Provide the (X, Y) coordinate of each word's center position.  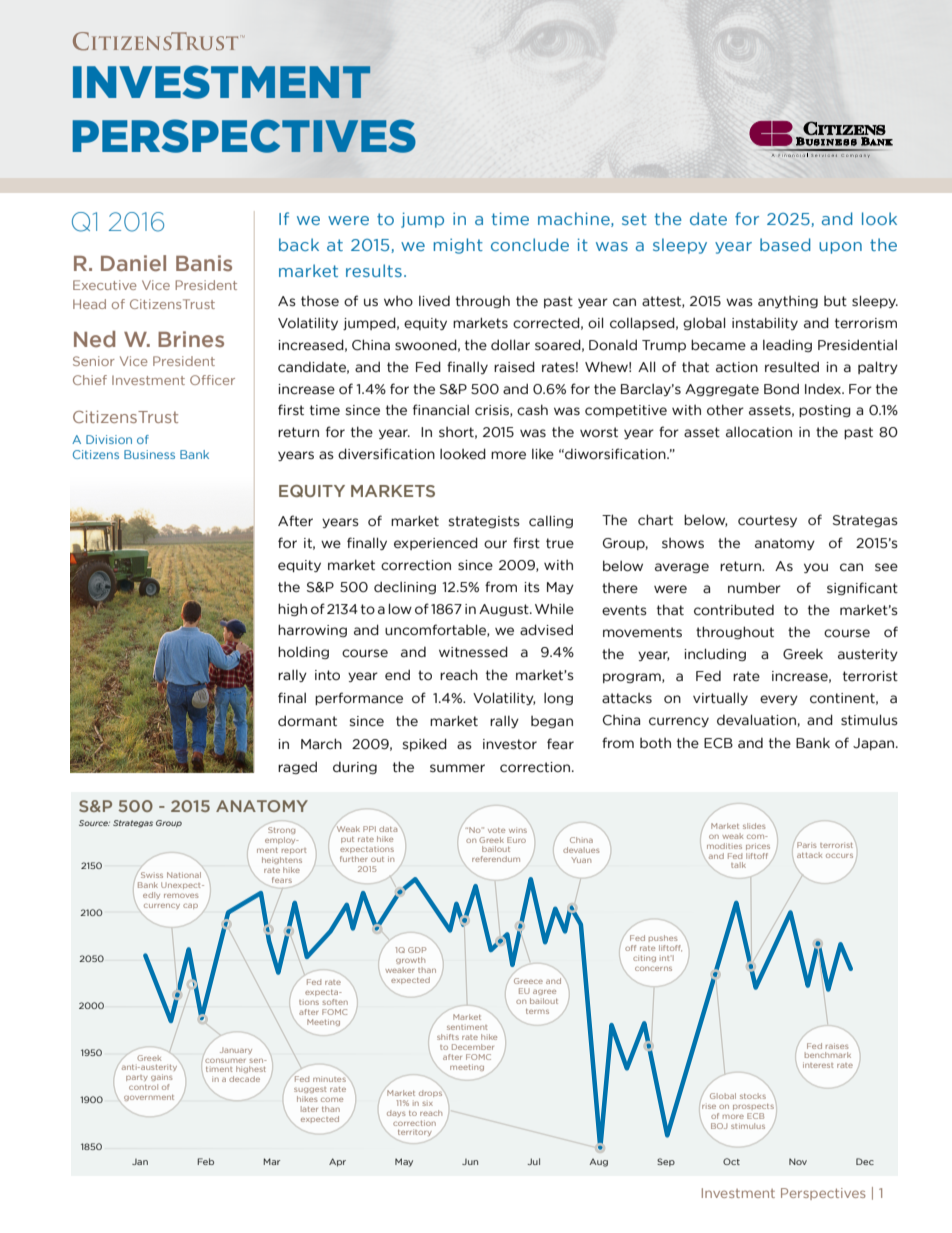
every (779, 700)
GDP (417, 950)
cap (190, 906)
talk (738, 865)
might (458, 246)
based (785, 244)
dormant (307, 721)
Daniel (133, 263)
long (558, 699)
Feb (205, 1161)
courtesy (767, 521)
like (543, 454)
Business (149, 454)
